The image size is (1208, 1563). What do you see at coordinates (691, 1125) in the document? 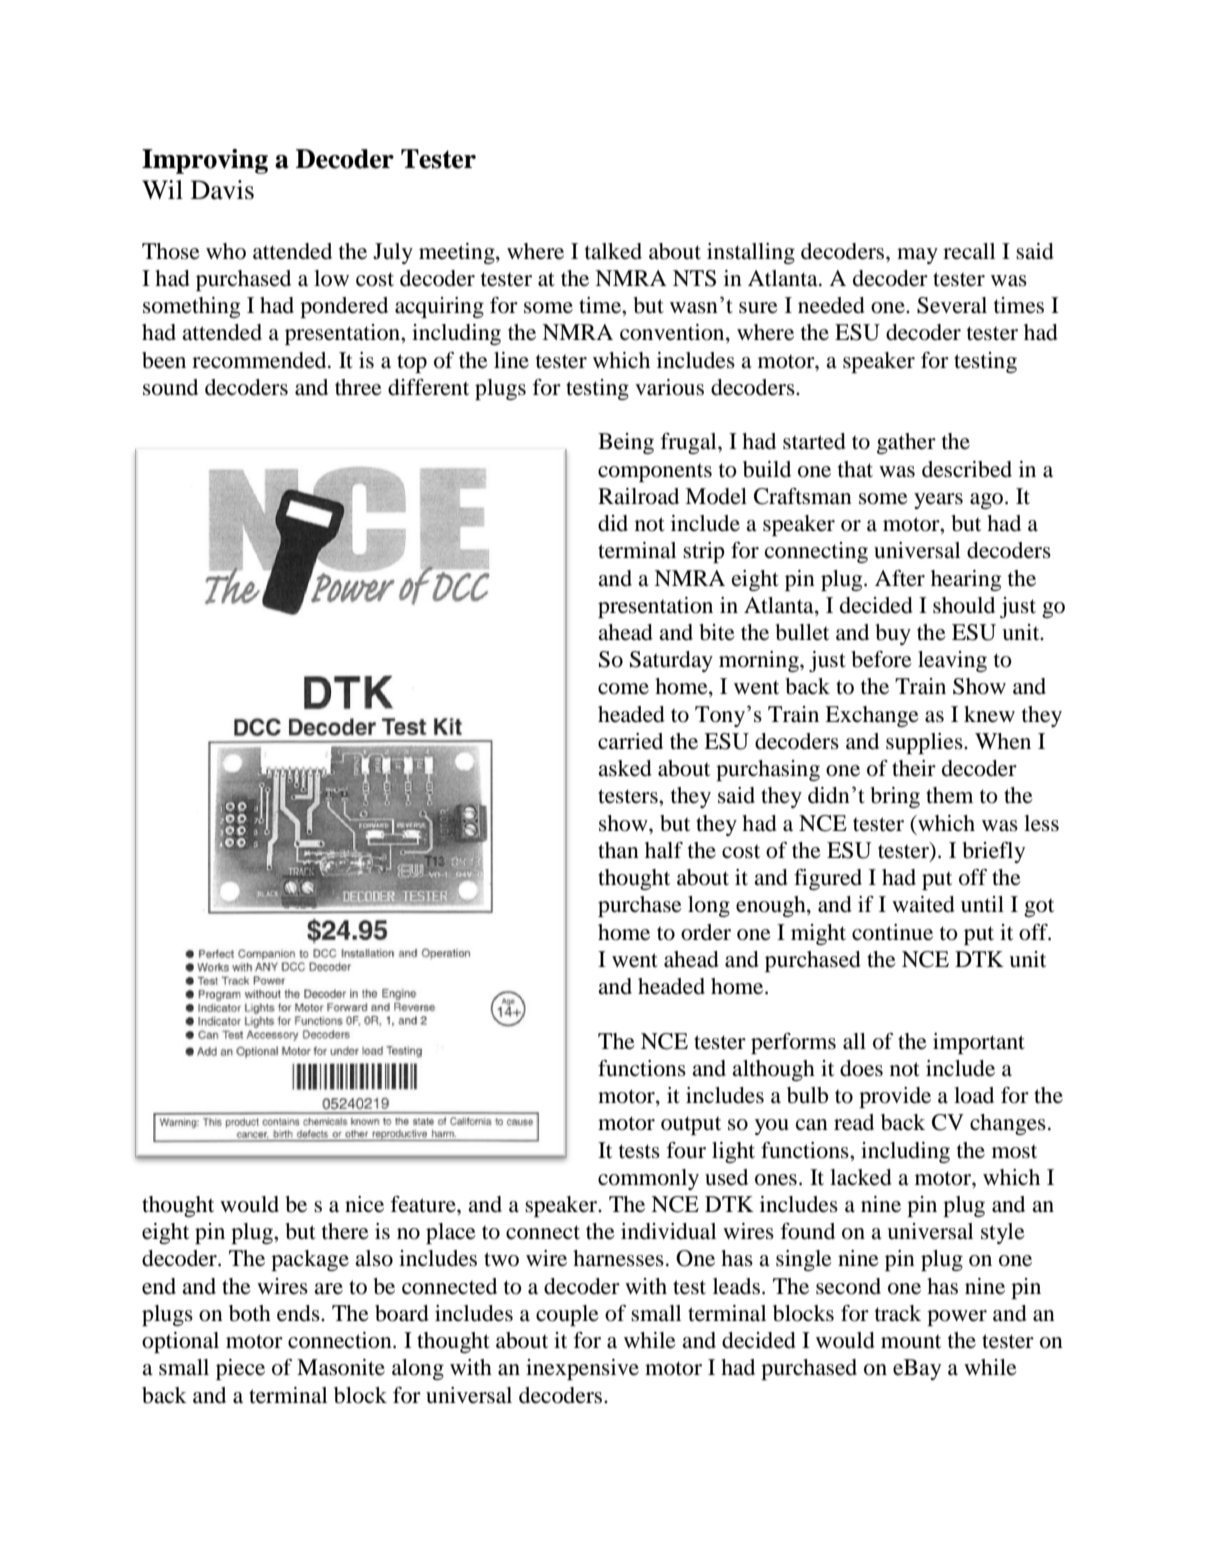
I see `output` at bounding box center [691, 1125].
